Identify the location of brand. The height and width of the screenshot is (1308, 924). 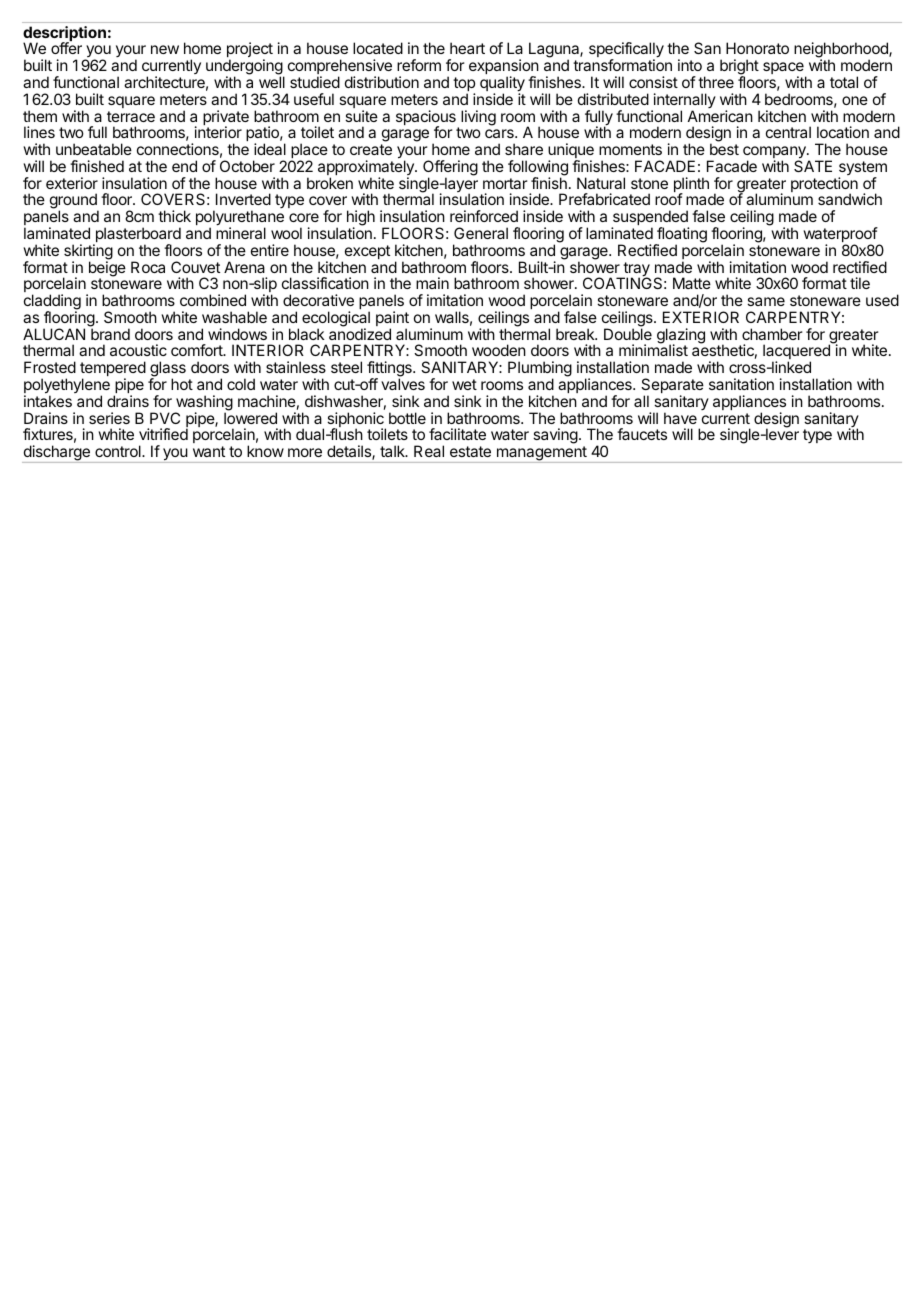
(110, 334).
